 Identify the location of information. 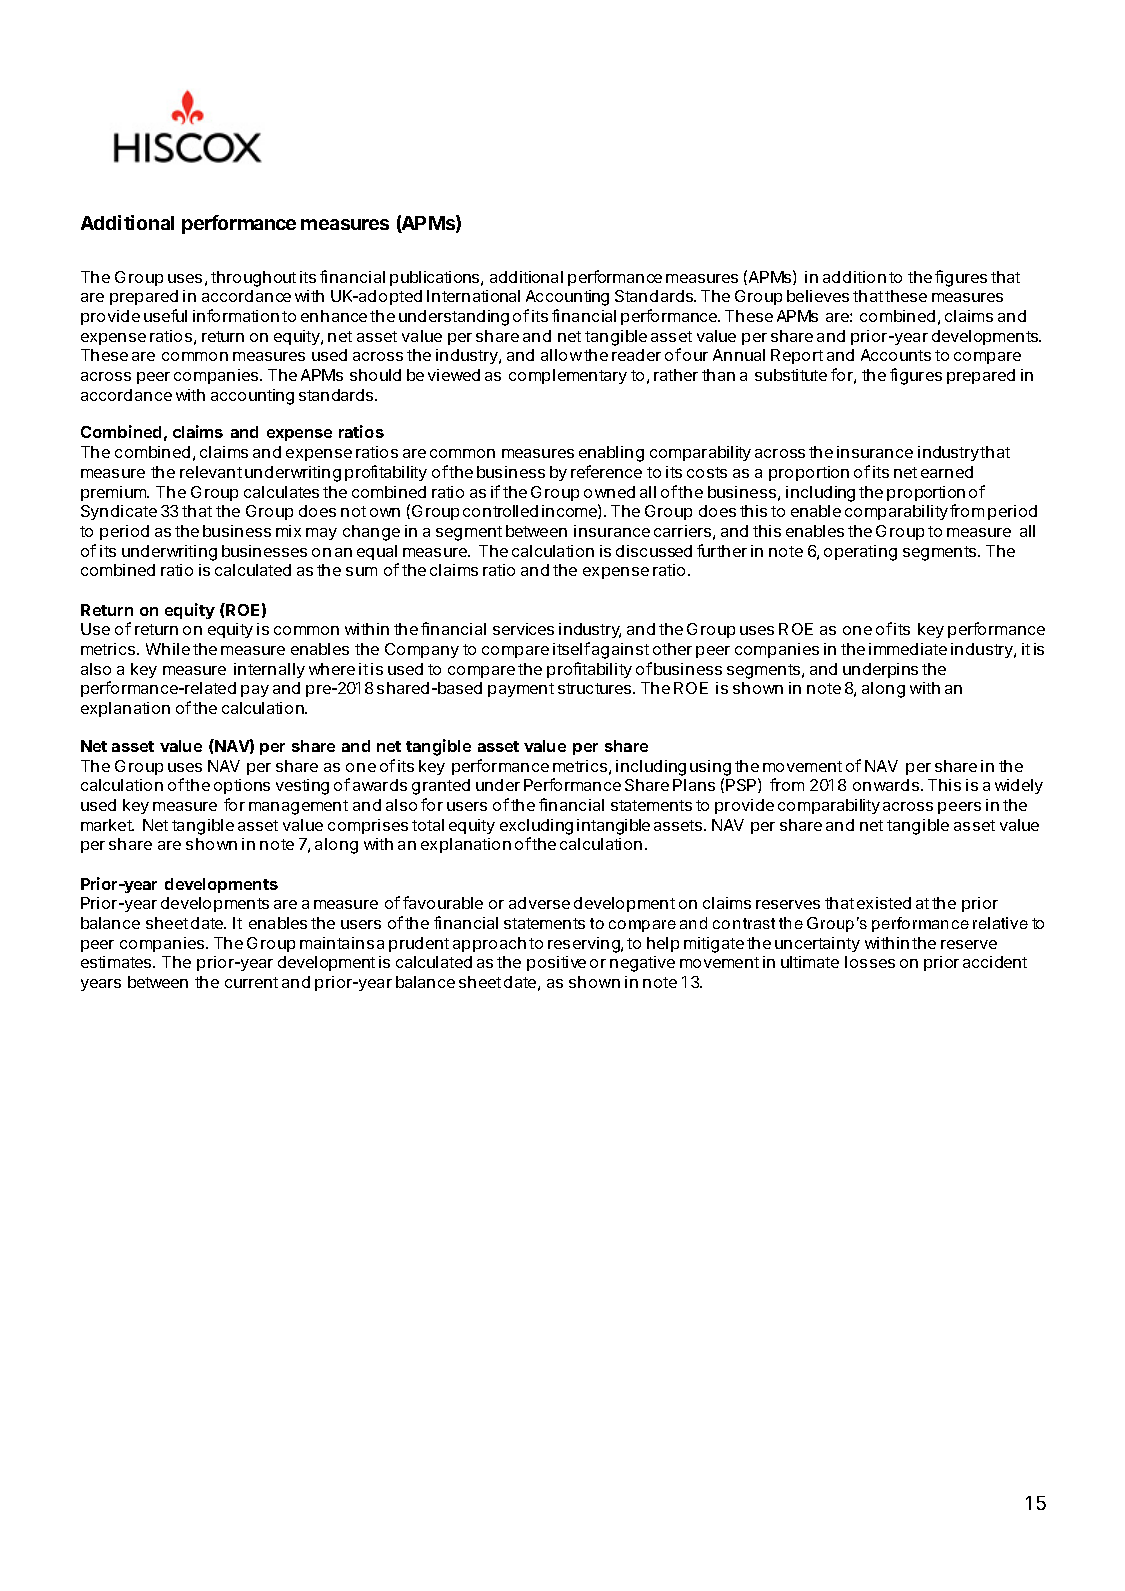
(236, 315).
